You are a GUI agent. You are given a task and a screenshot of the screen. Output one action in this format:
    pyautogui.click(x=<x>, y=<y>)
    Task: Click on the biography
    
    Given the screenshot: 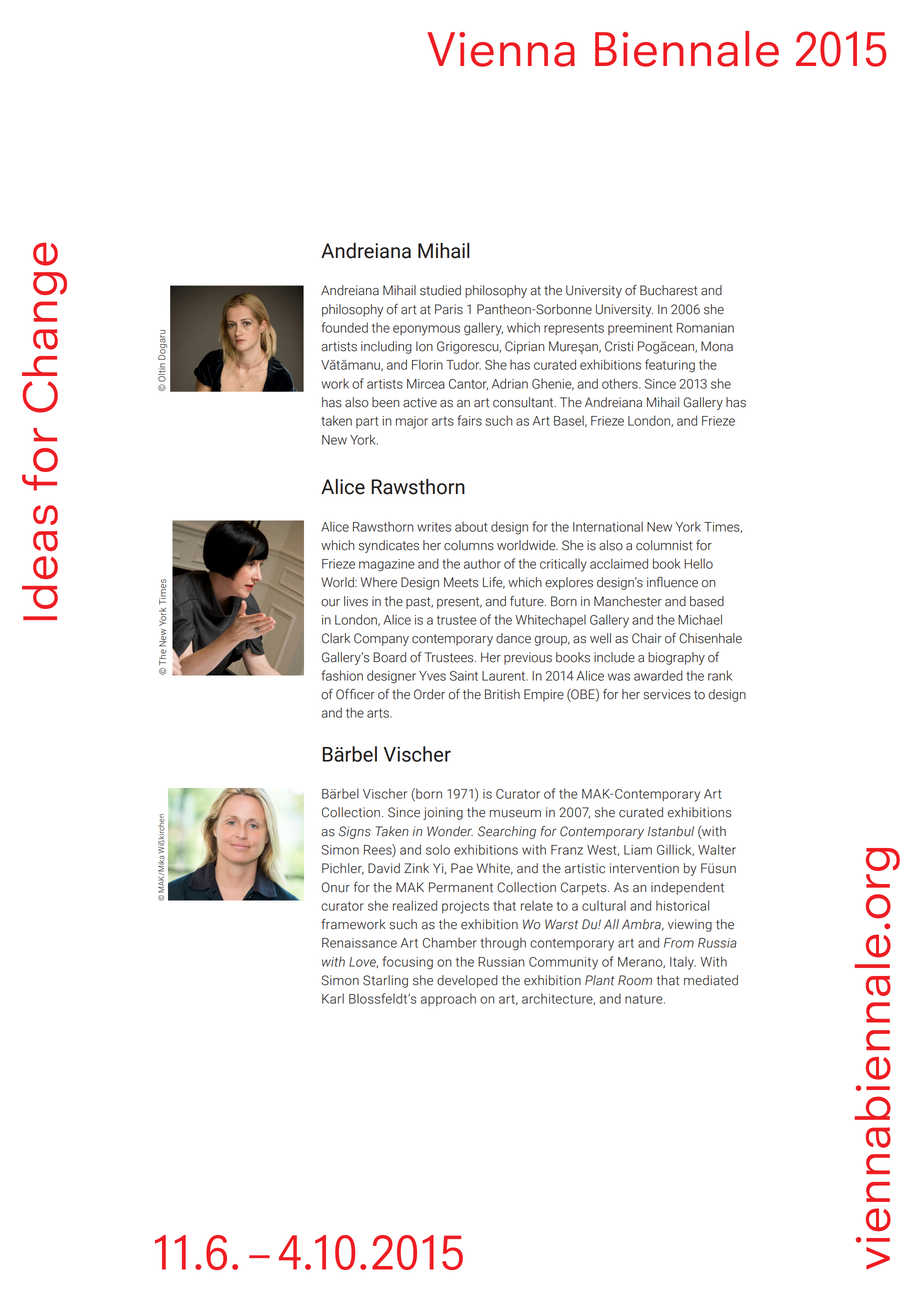 What is the action you would take?
    pyautogui.click(x=676, y=658)
